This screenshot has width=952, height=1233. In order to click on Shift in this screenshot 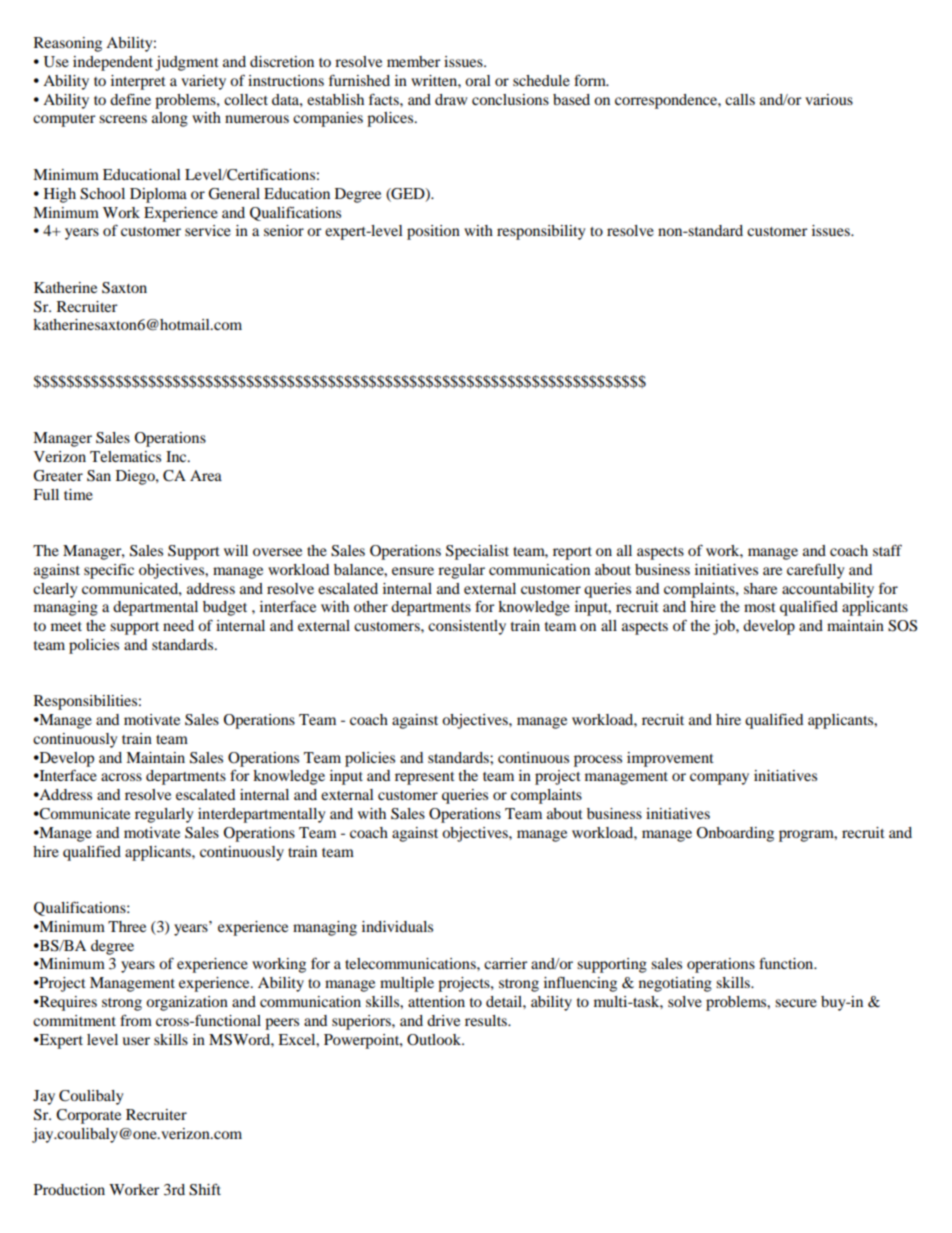, I will do `click(205, 1189)`.
